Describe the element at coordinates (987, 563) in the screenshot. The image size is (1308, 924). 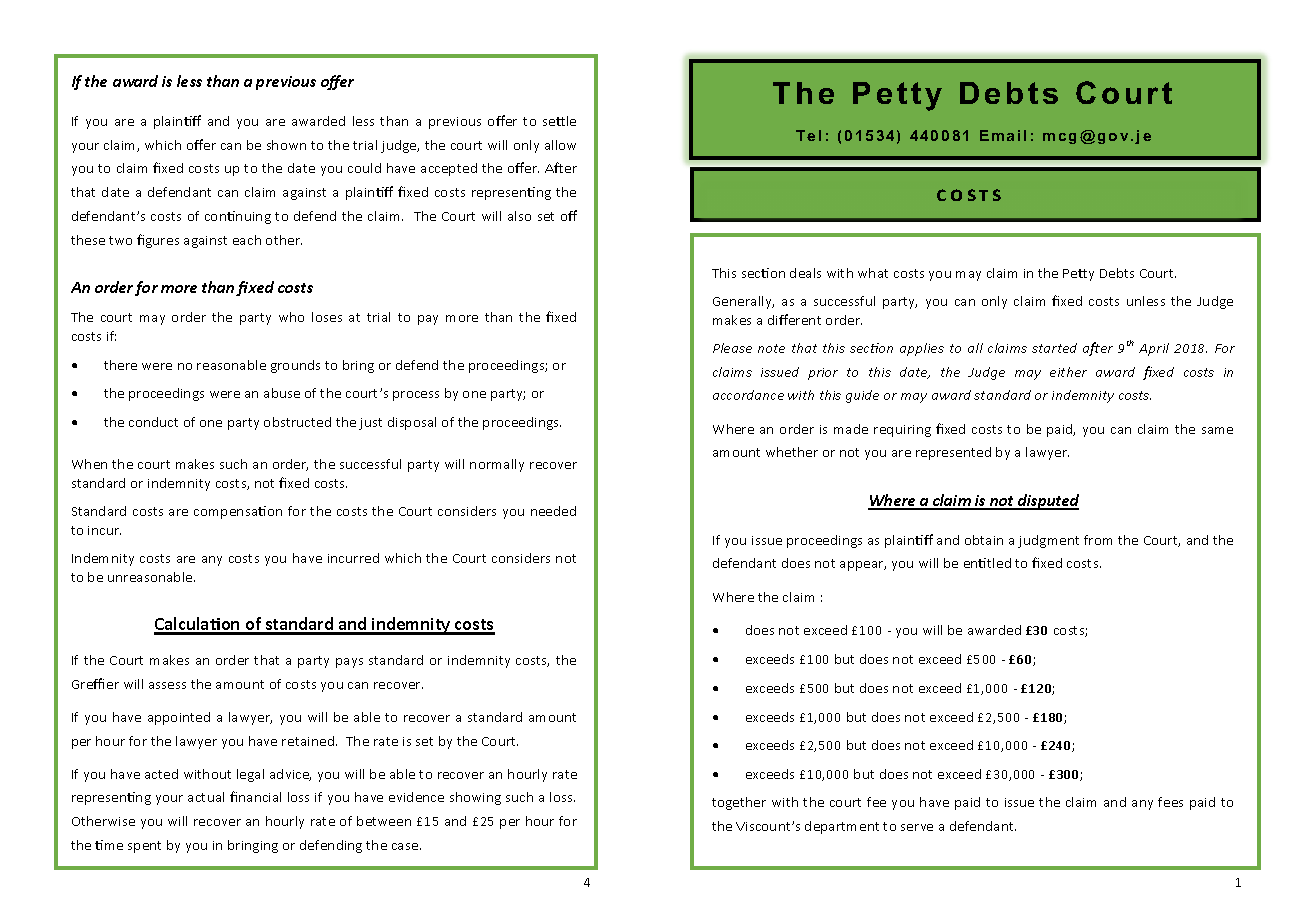
I see `entitled` at that location.
